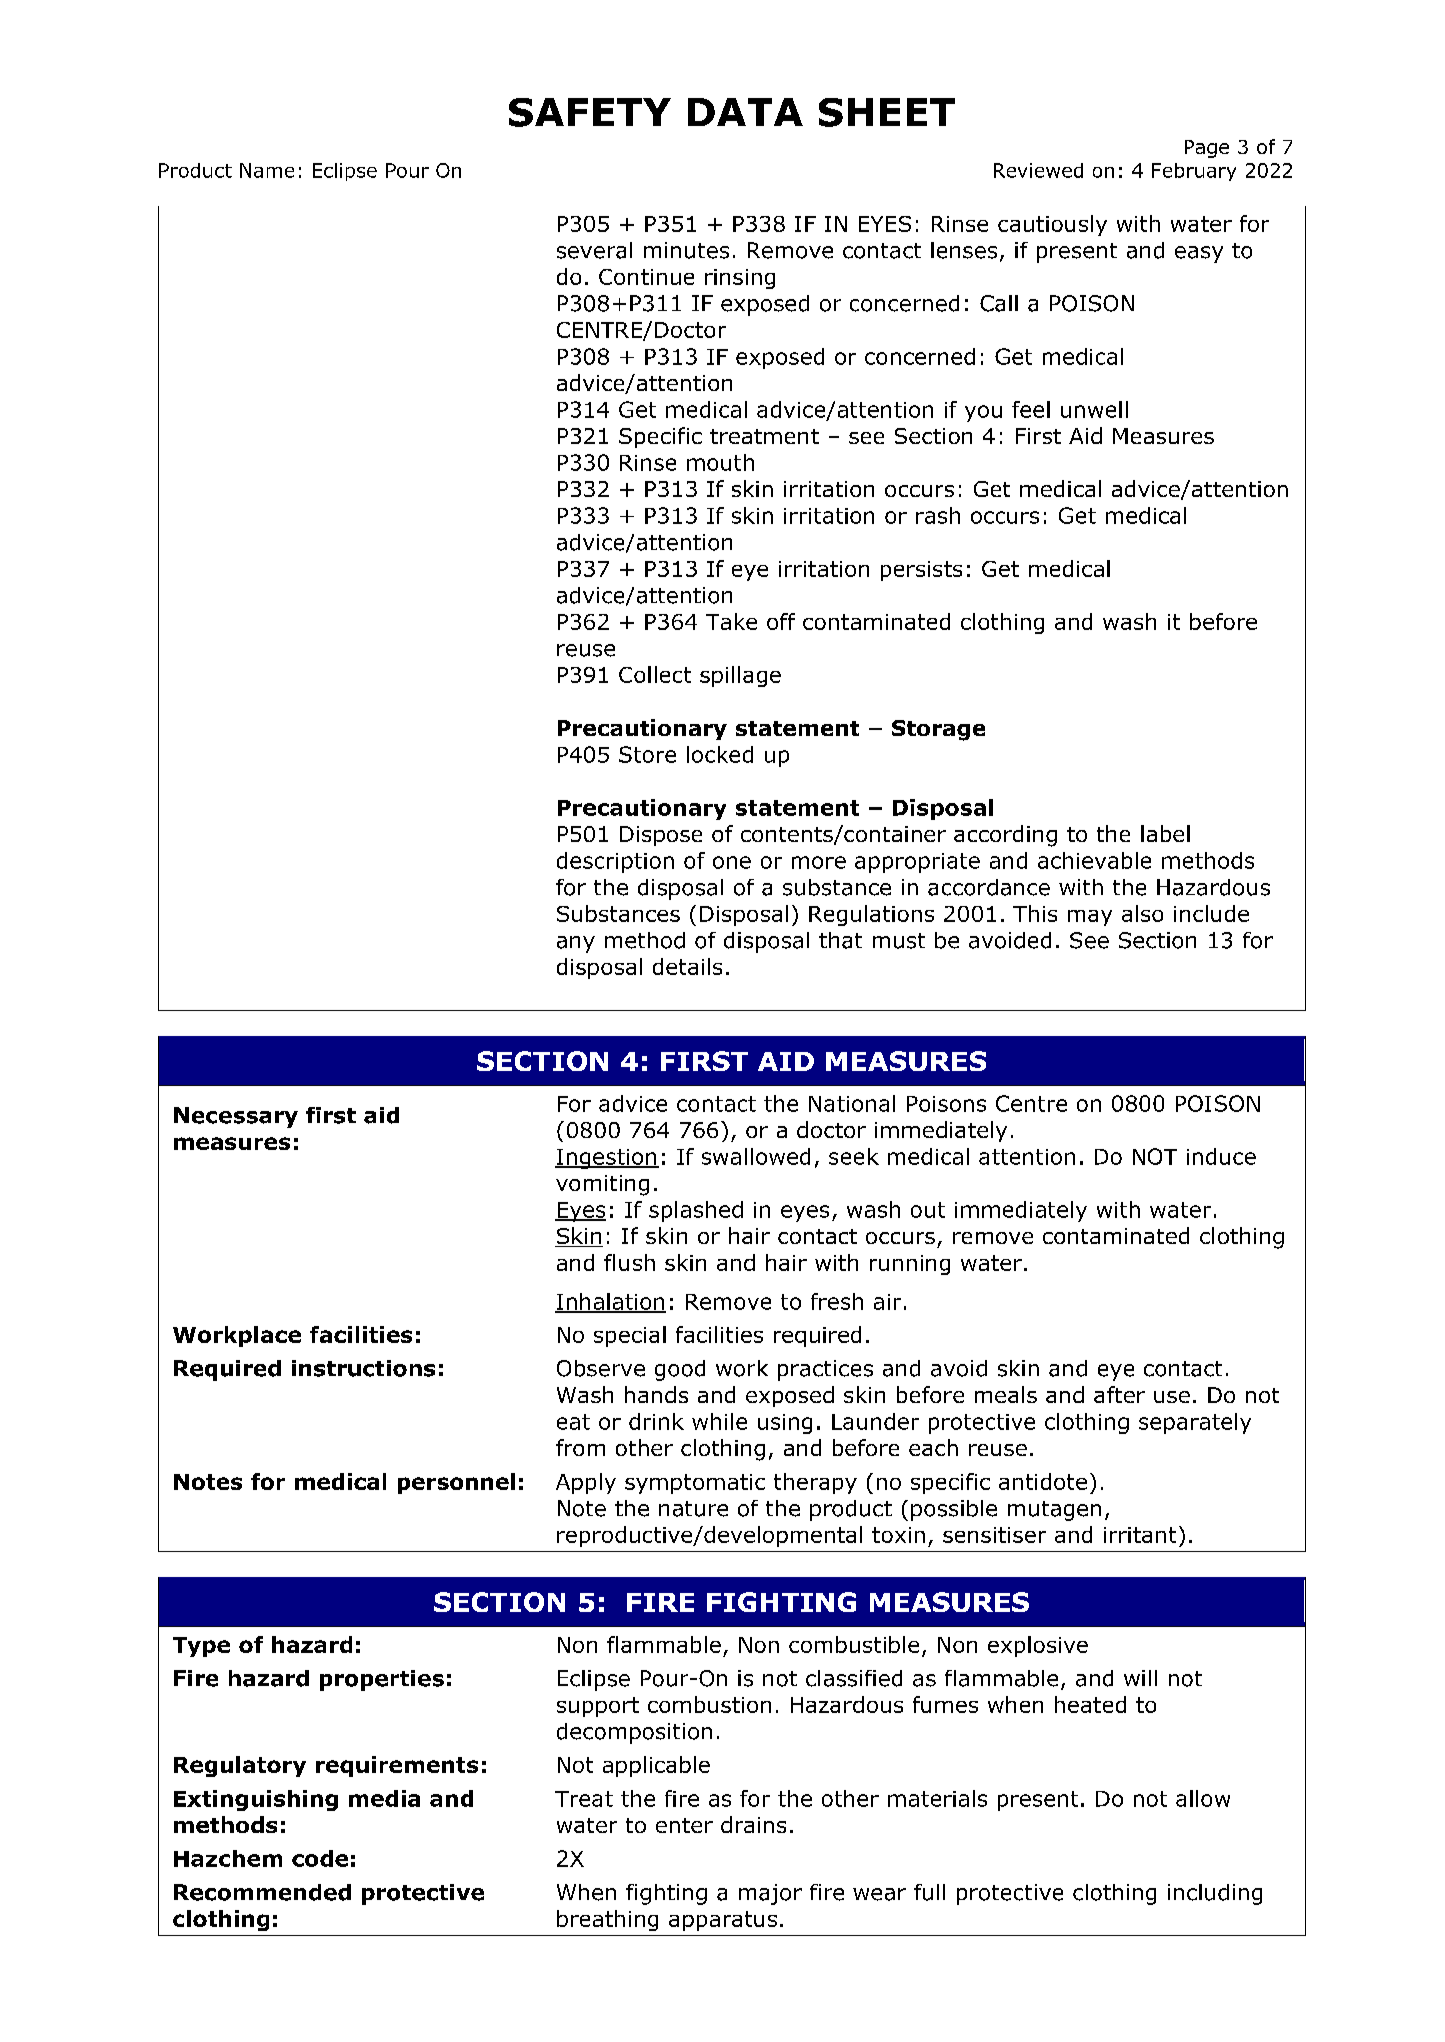 This image has height=2042, width=1445. I want to click on enter, so click(684, 1825).
